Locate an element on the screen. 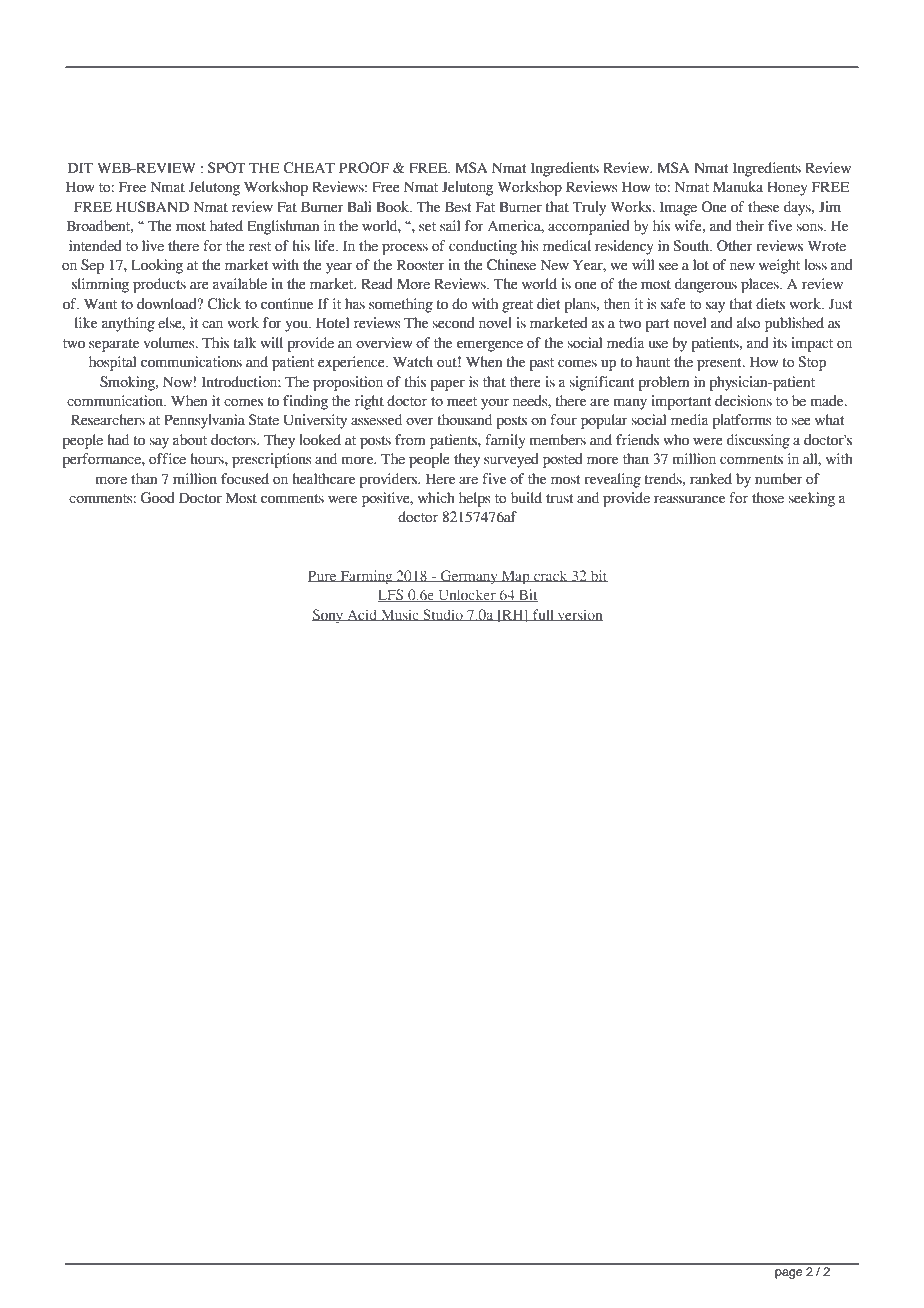 The height and width of the screenshot is (1308, 924). full is located at coordinates (543, 615).
